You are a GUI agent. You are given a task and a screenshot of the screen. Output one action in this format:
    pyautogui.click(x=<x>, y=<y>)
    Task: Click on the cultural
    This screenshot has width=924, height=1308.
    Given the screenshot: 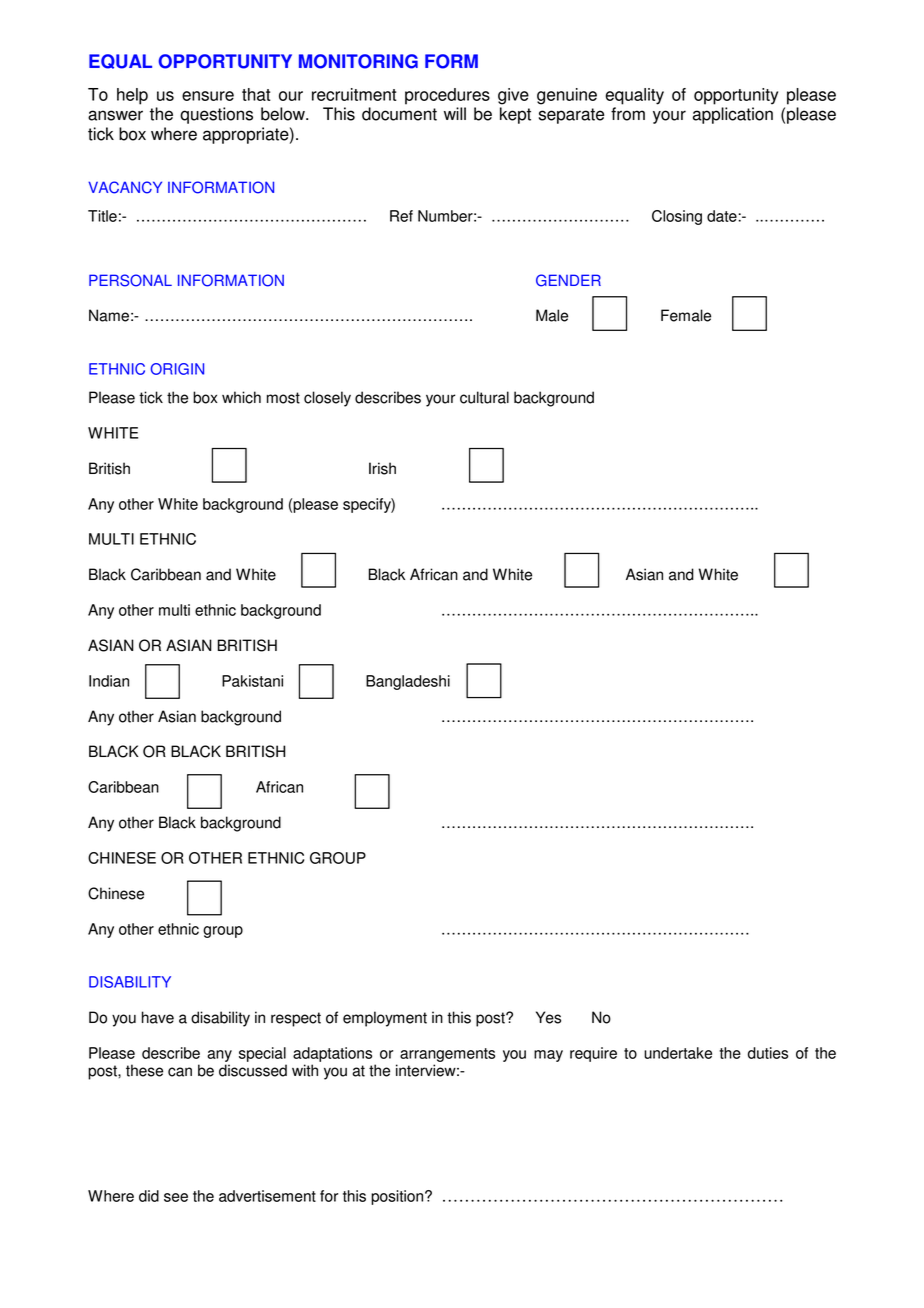 What is the action you would take?
    pyautogui.click(x=484, y=397)
